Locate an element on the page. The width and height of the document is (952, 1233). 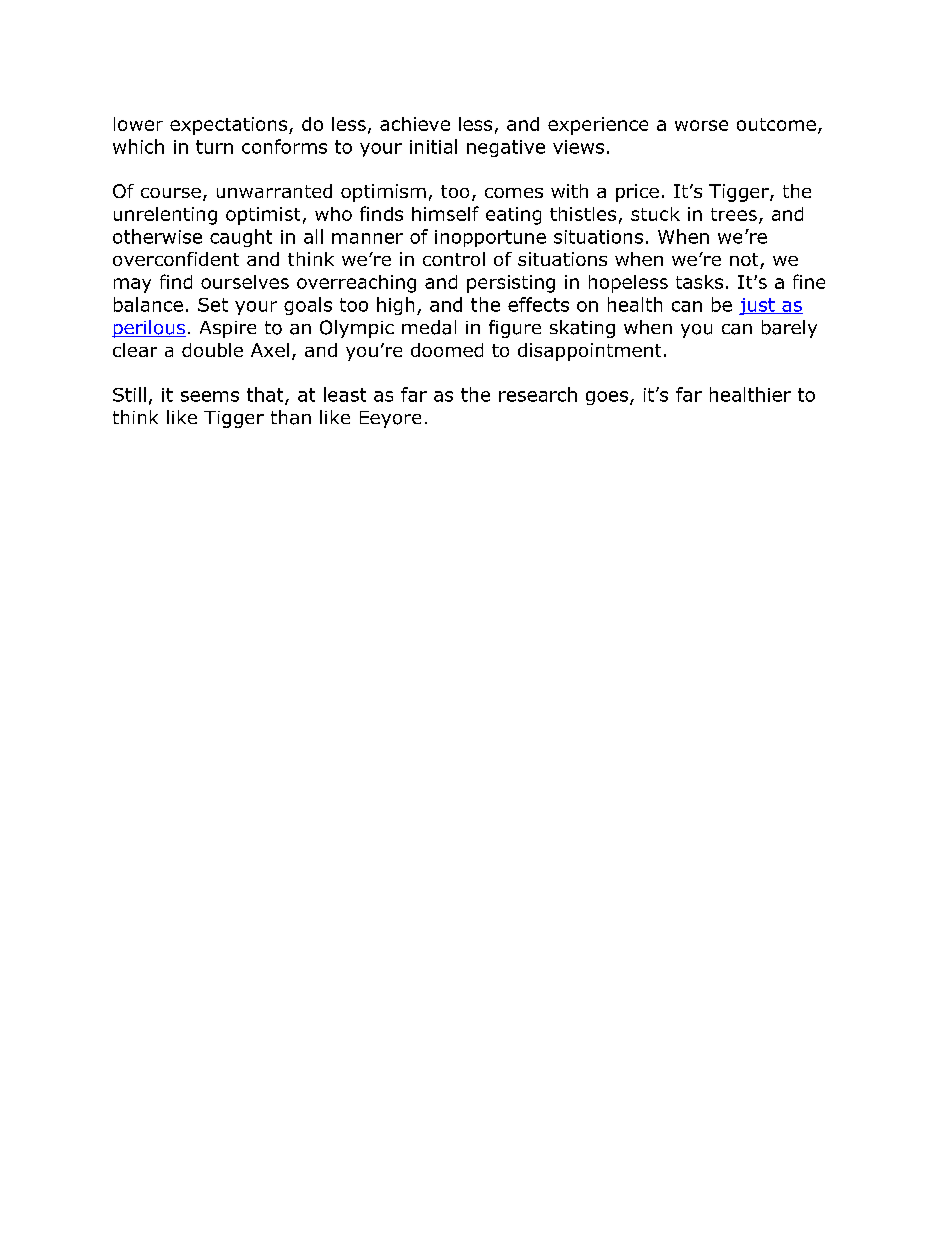
doomed is located at coordinates (447, 350).
